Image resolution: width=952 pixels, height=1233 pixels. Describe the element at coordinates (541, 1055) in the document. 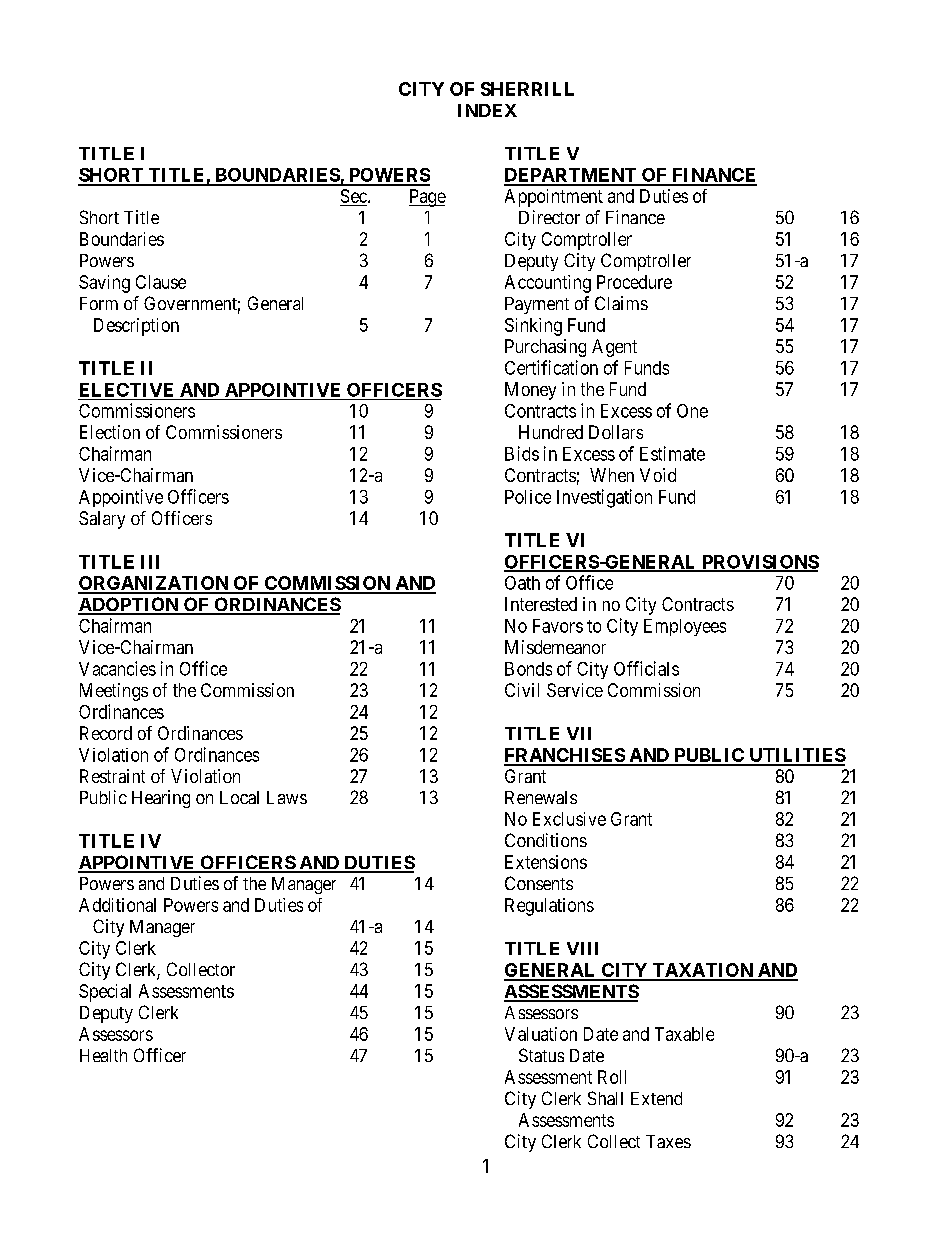

I see `Status` at that location.
